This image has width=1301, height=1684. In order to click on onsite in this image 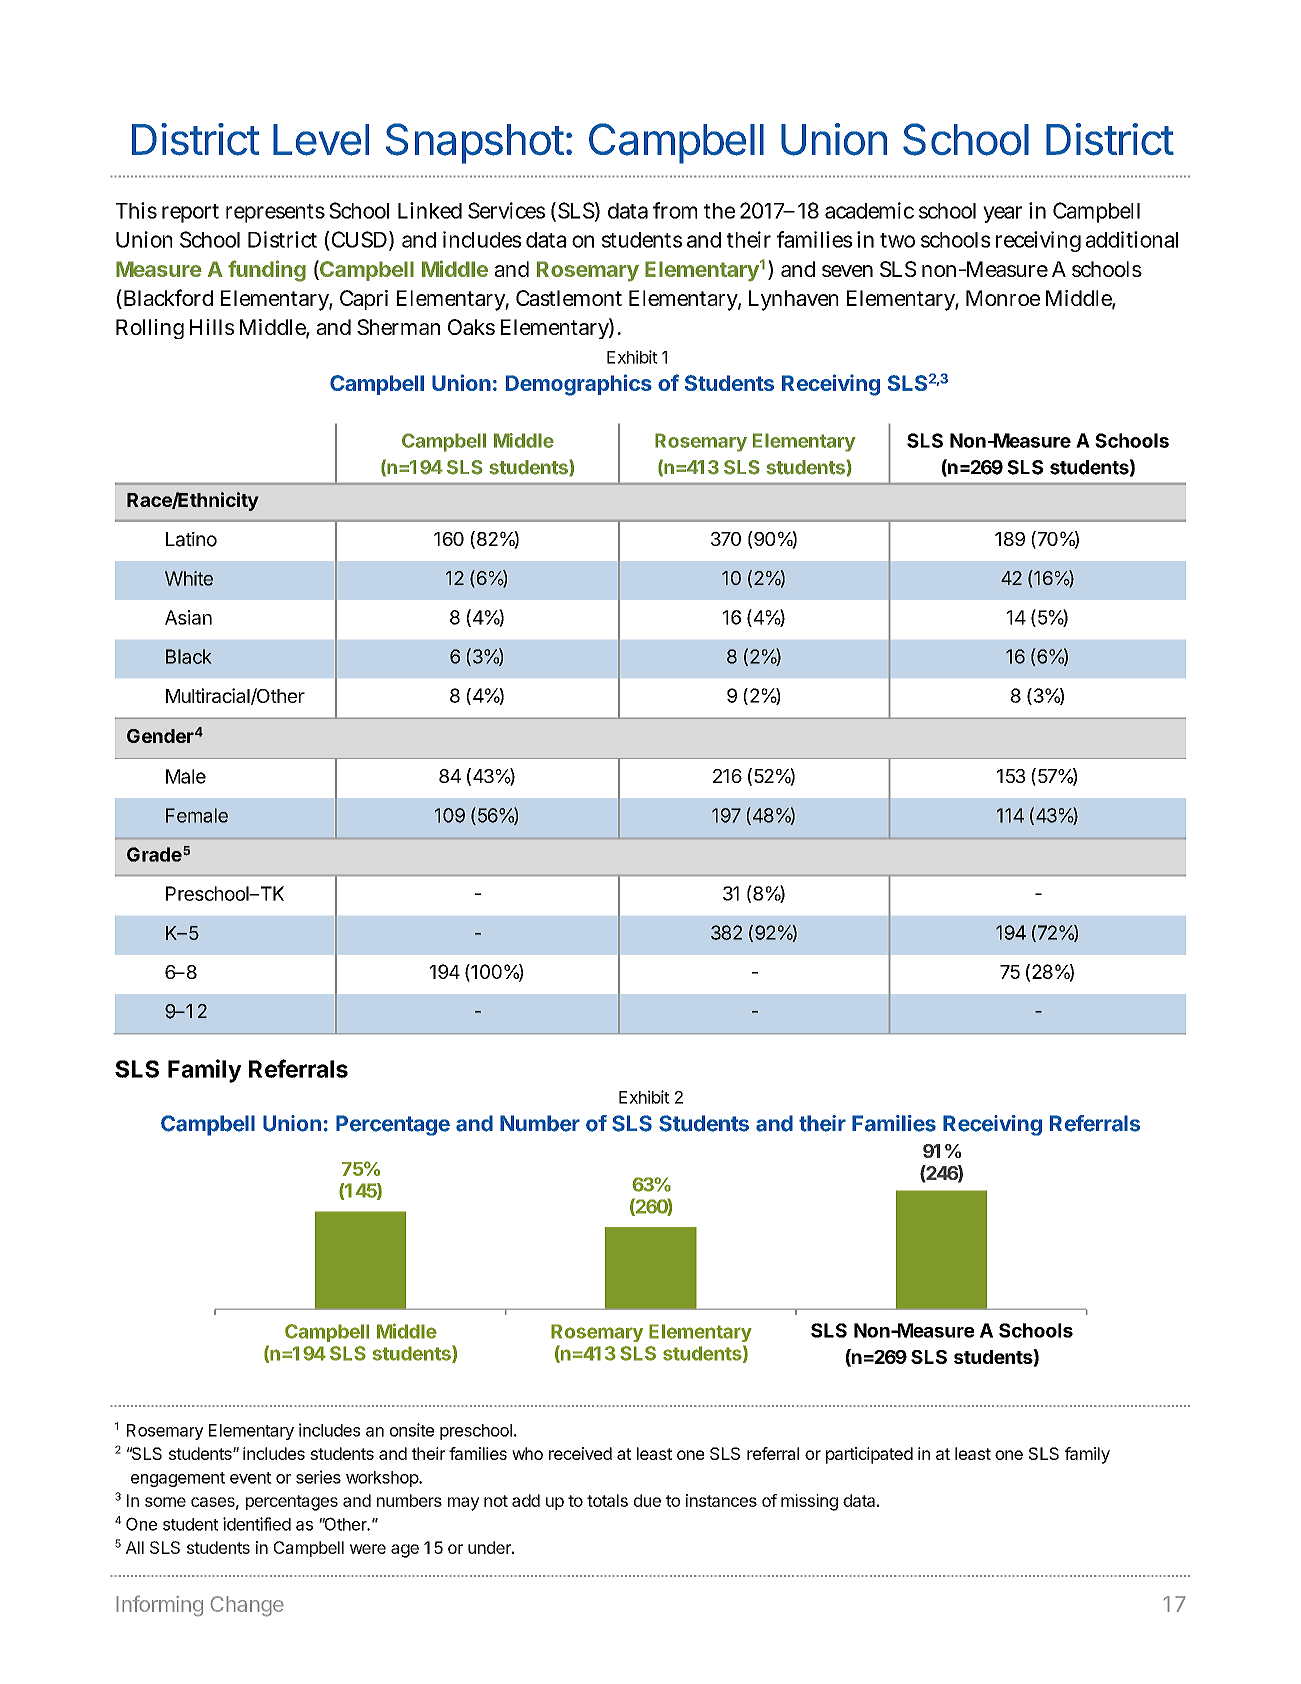, I will do `click(412, 1430)`.
